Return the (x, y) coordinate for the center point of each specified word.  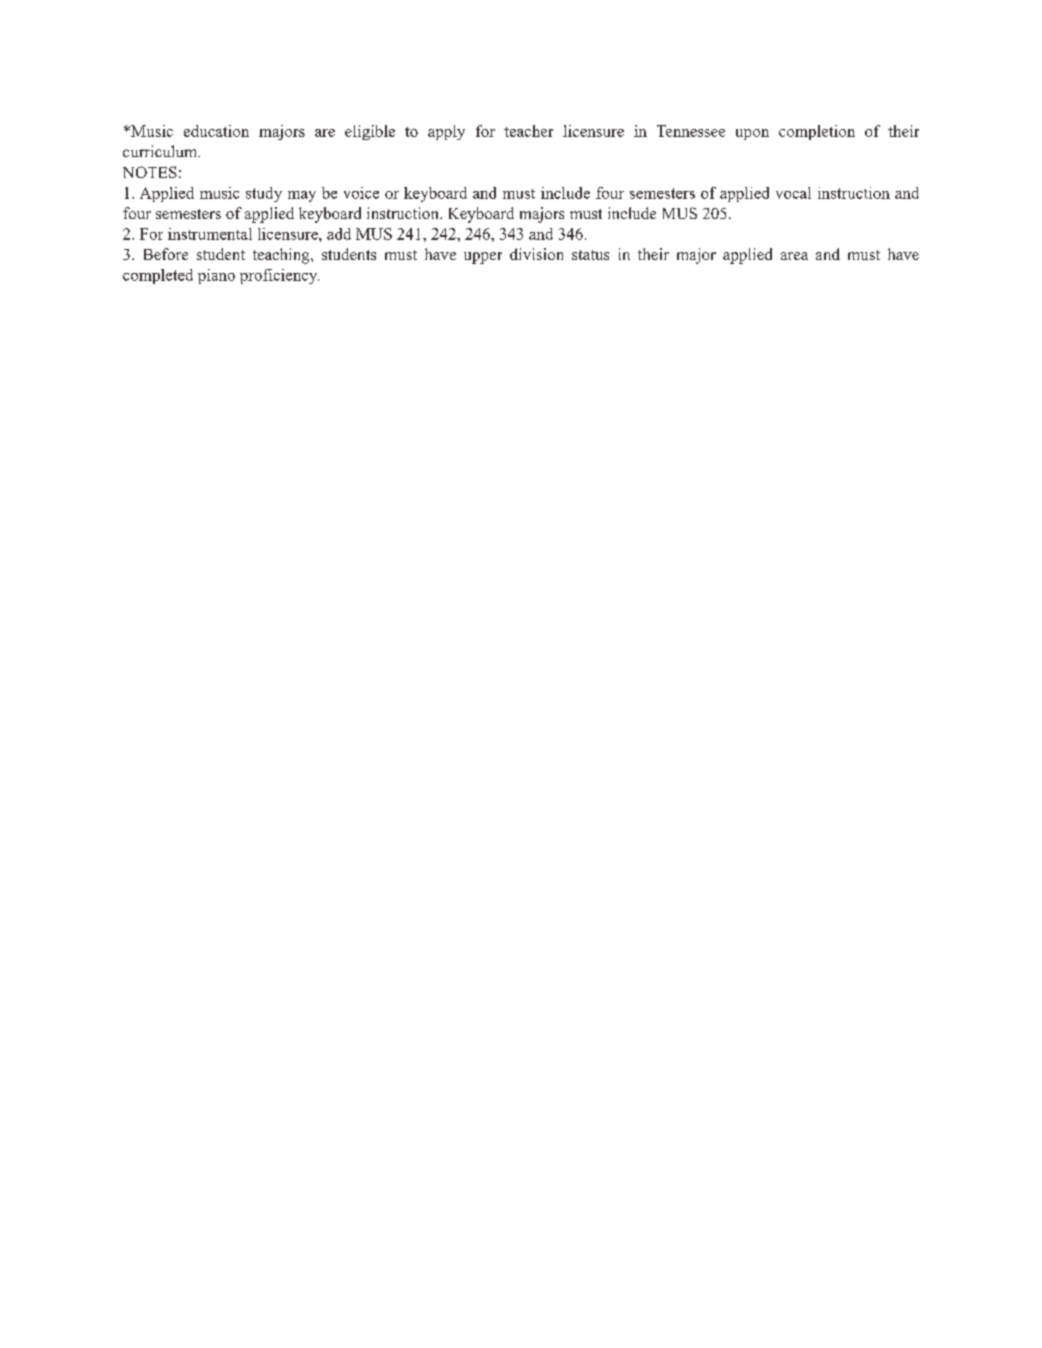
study (264, 194)
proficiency (279, 276)
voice (361, 193)
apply (446, 132)
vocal (793, 193)
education (216, 131)
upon (752, 134)
